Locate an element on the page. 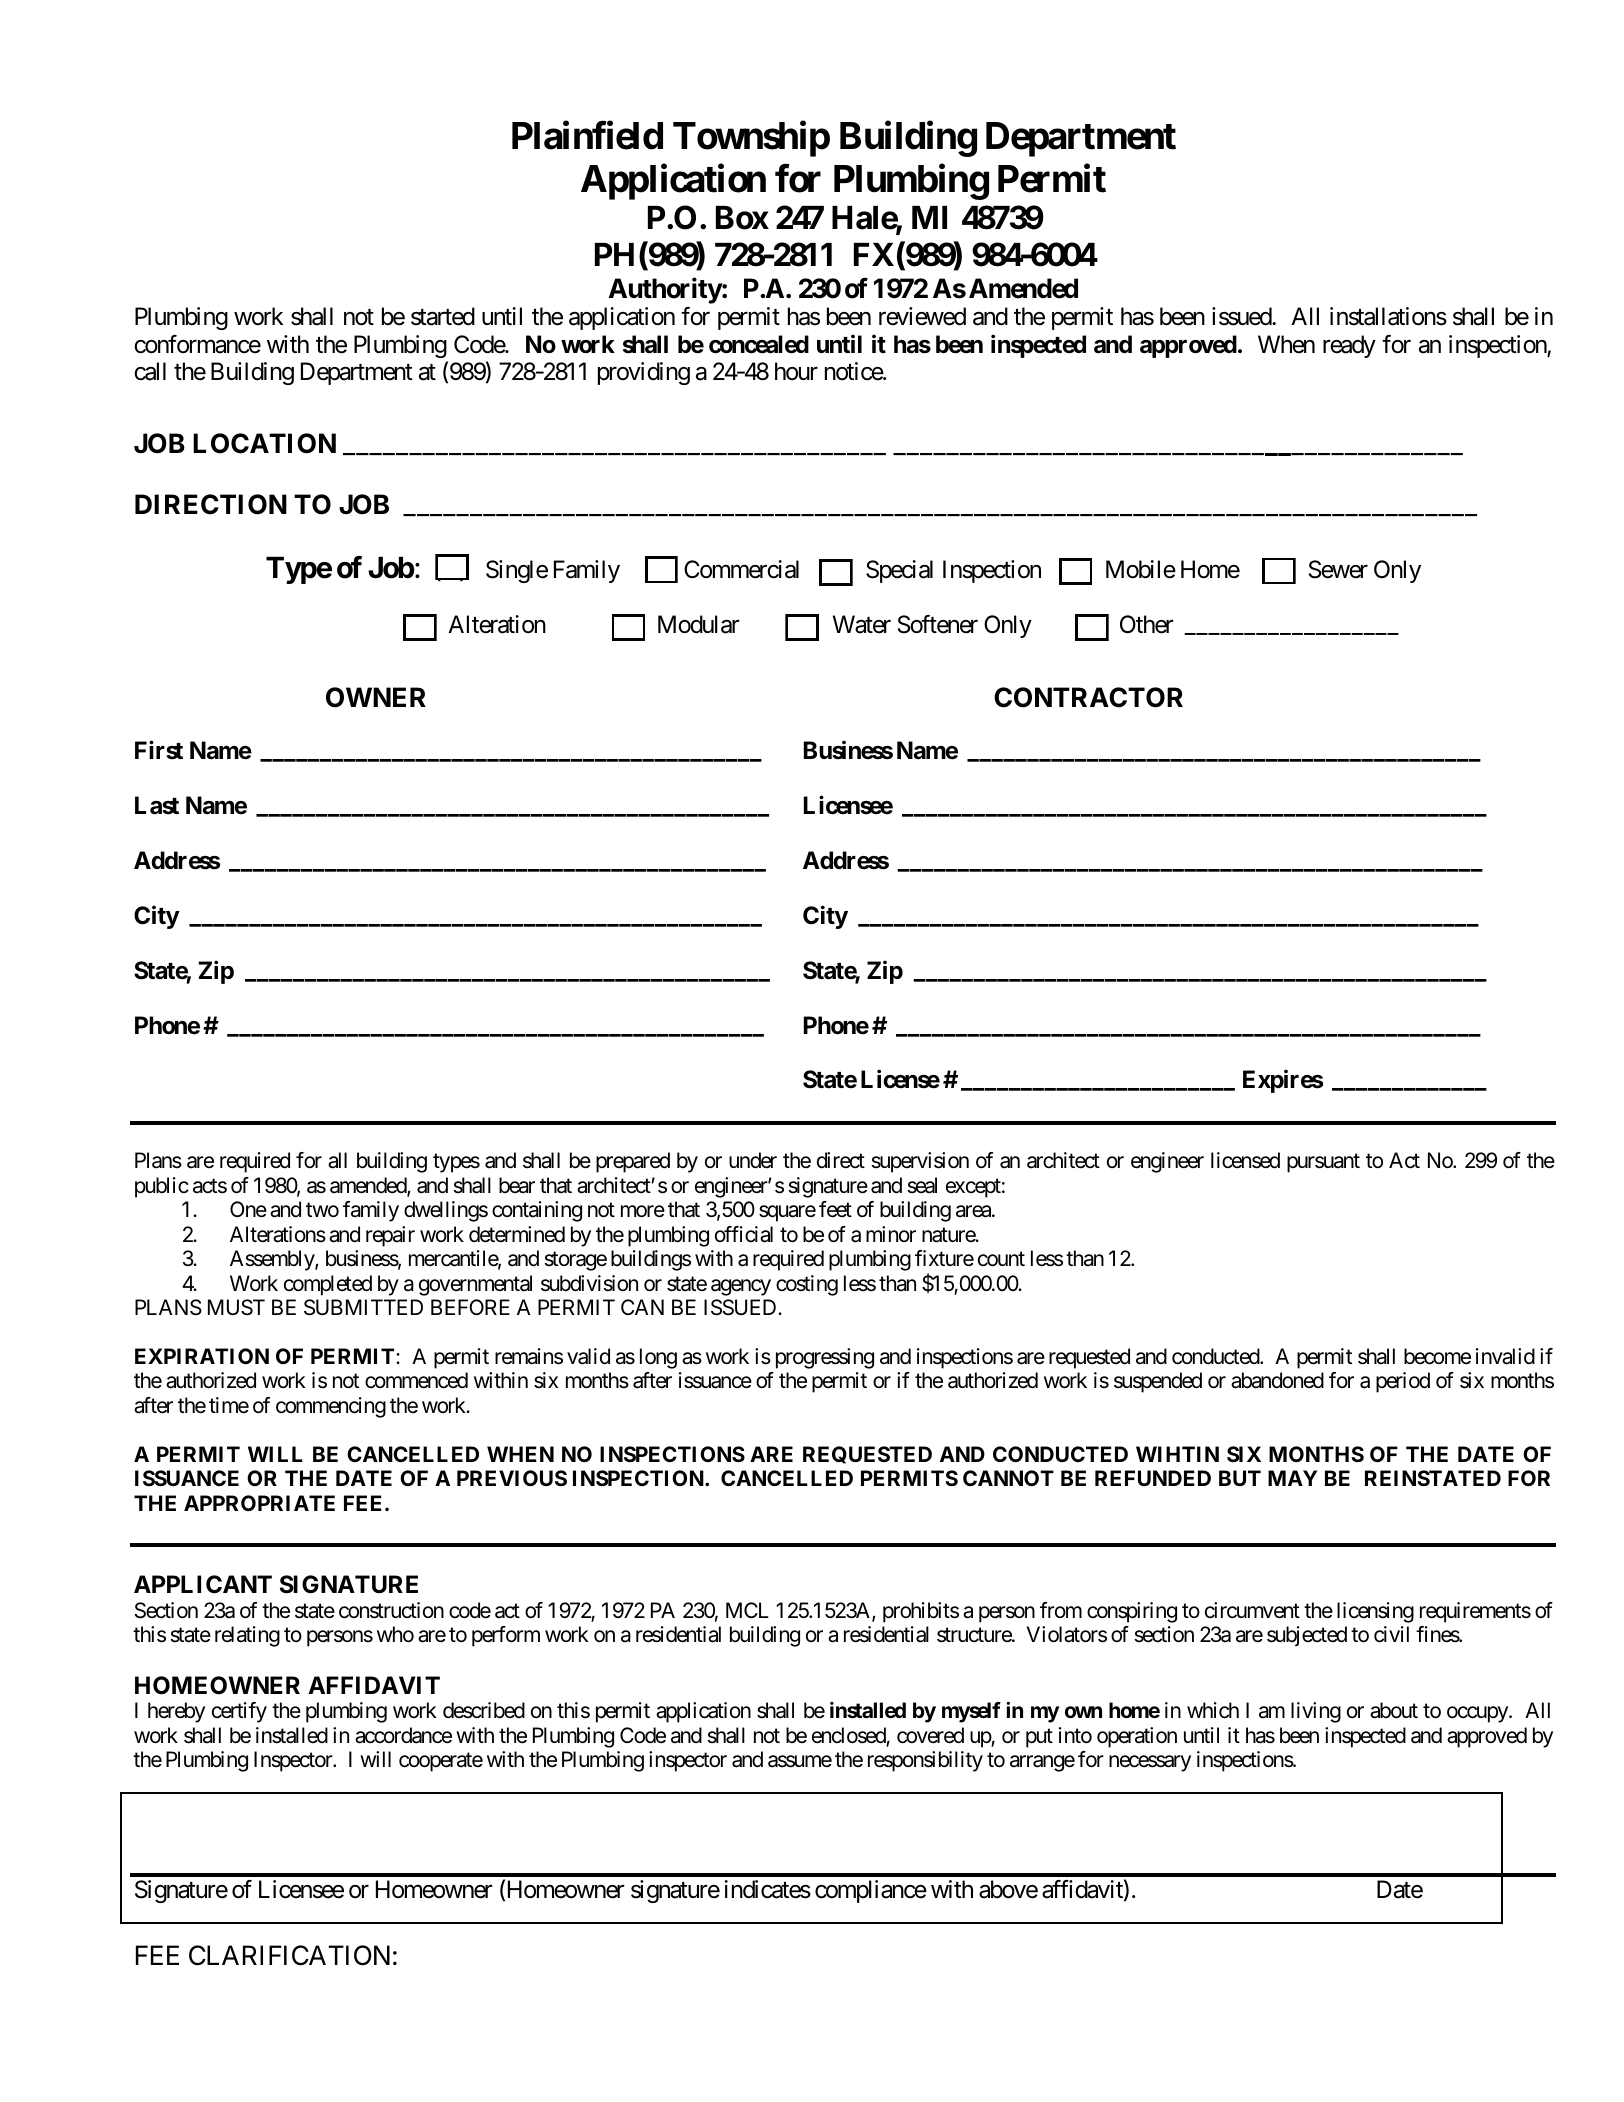  Box is located at coordinates (742, 218).
